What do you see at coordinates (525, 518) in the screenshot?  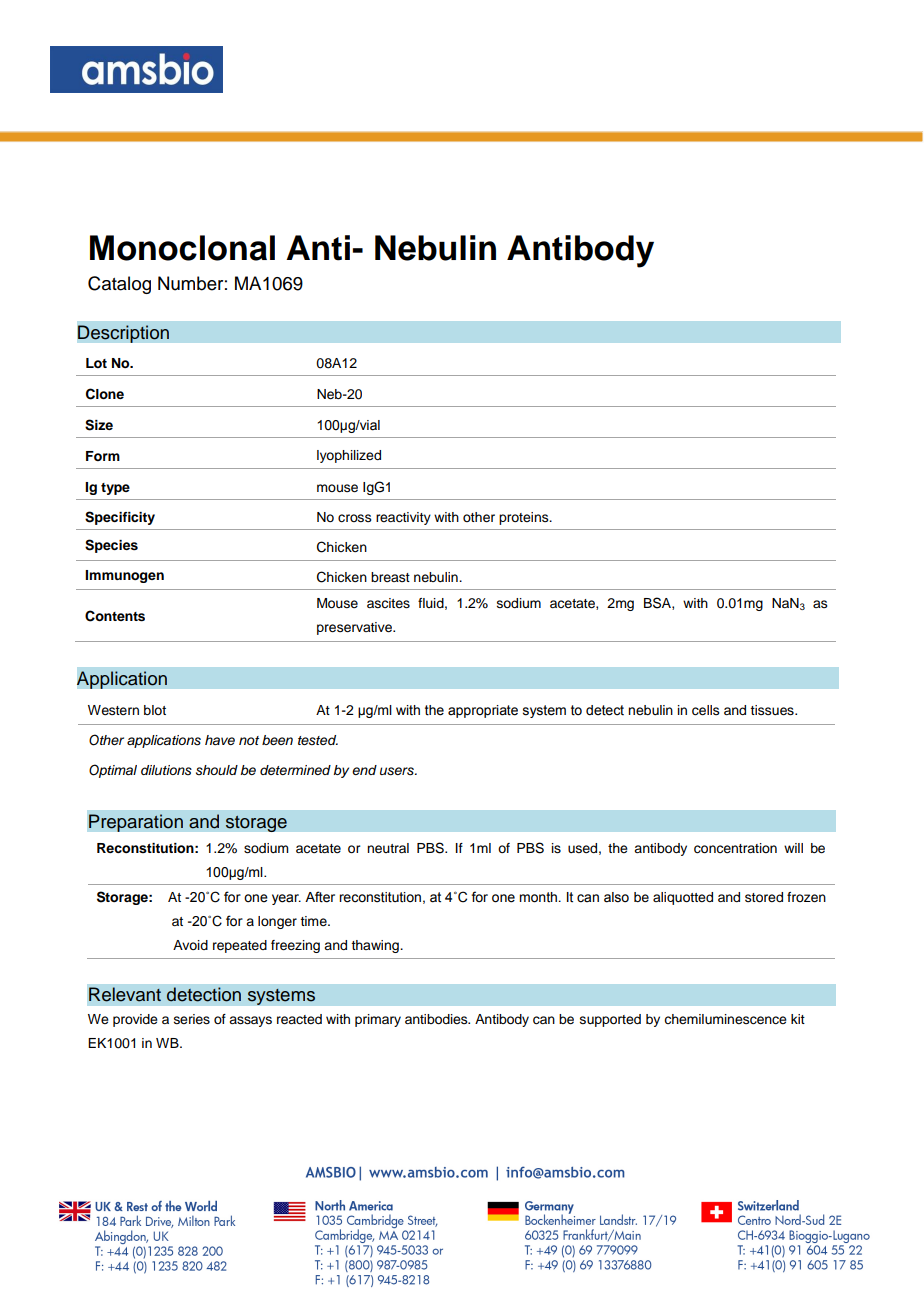 I see `proteins` at bounding box center [525, 518].
